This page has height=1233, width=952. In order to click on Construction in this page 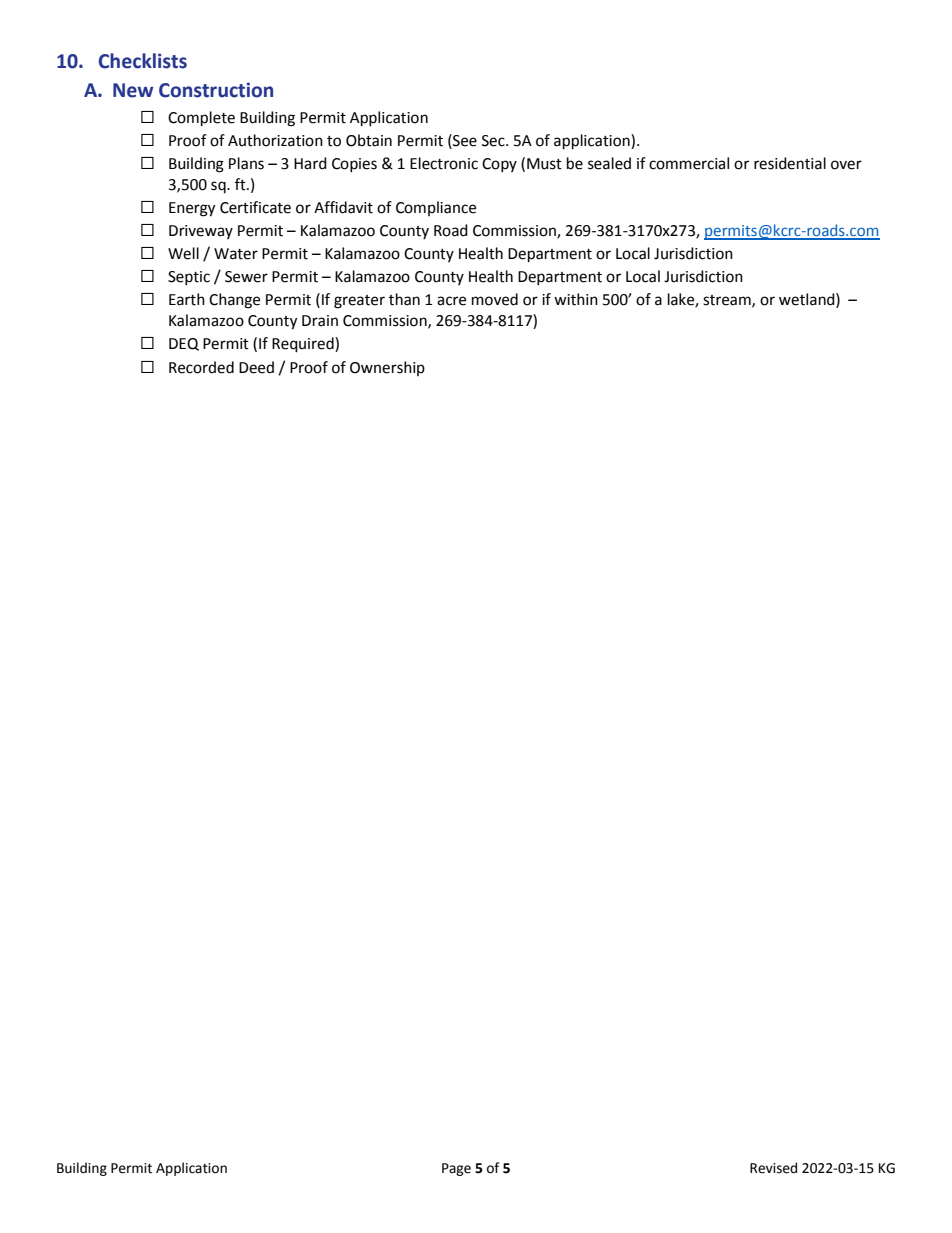, I will do `click(216, 90)`.
